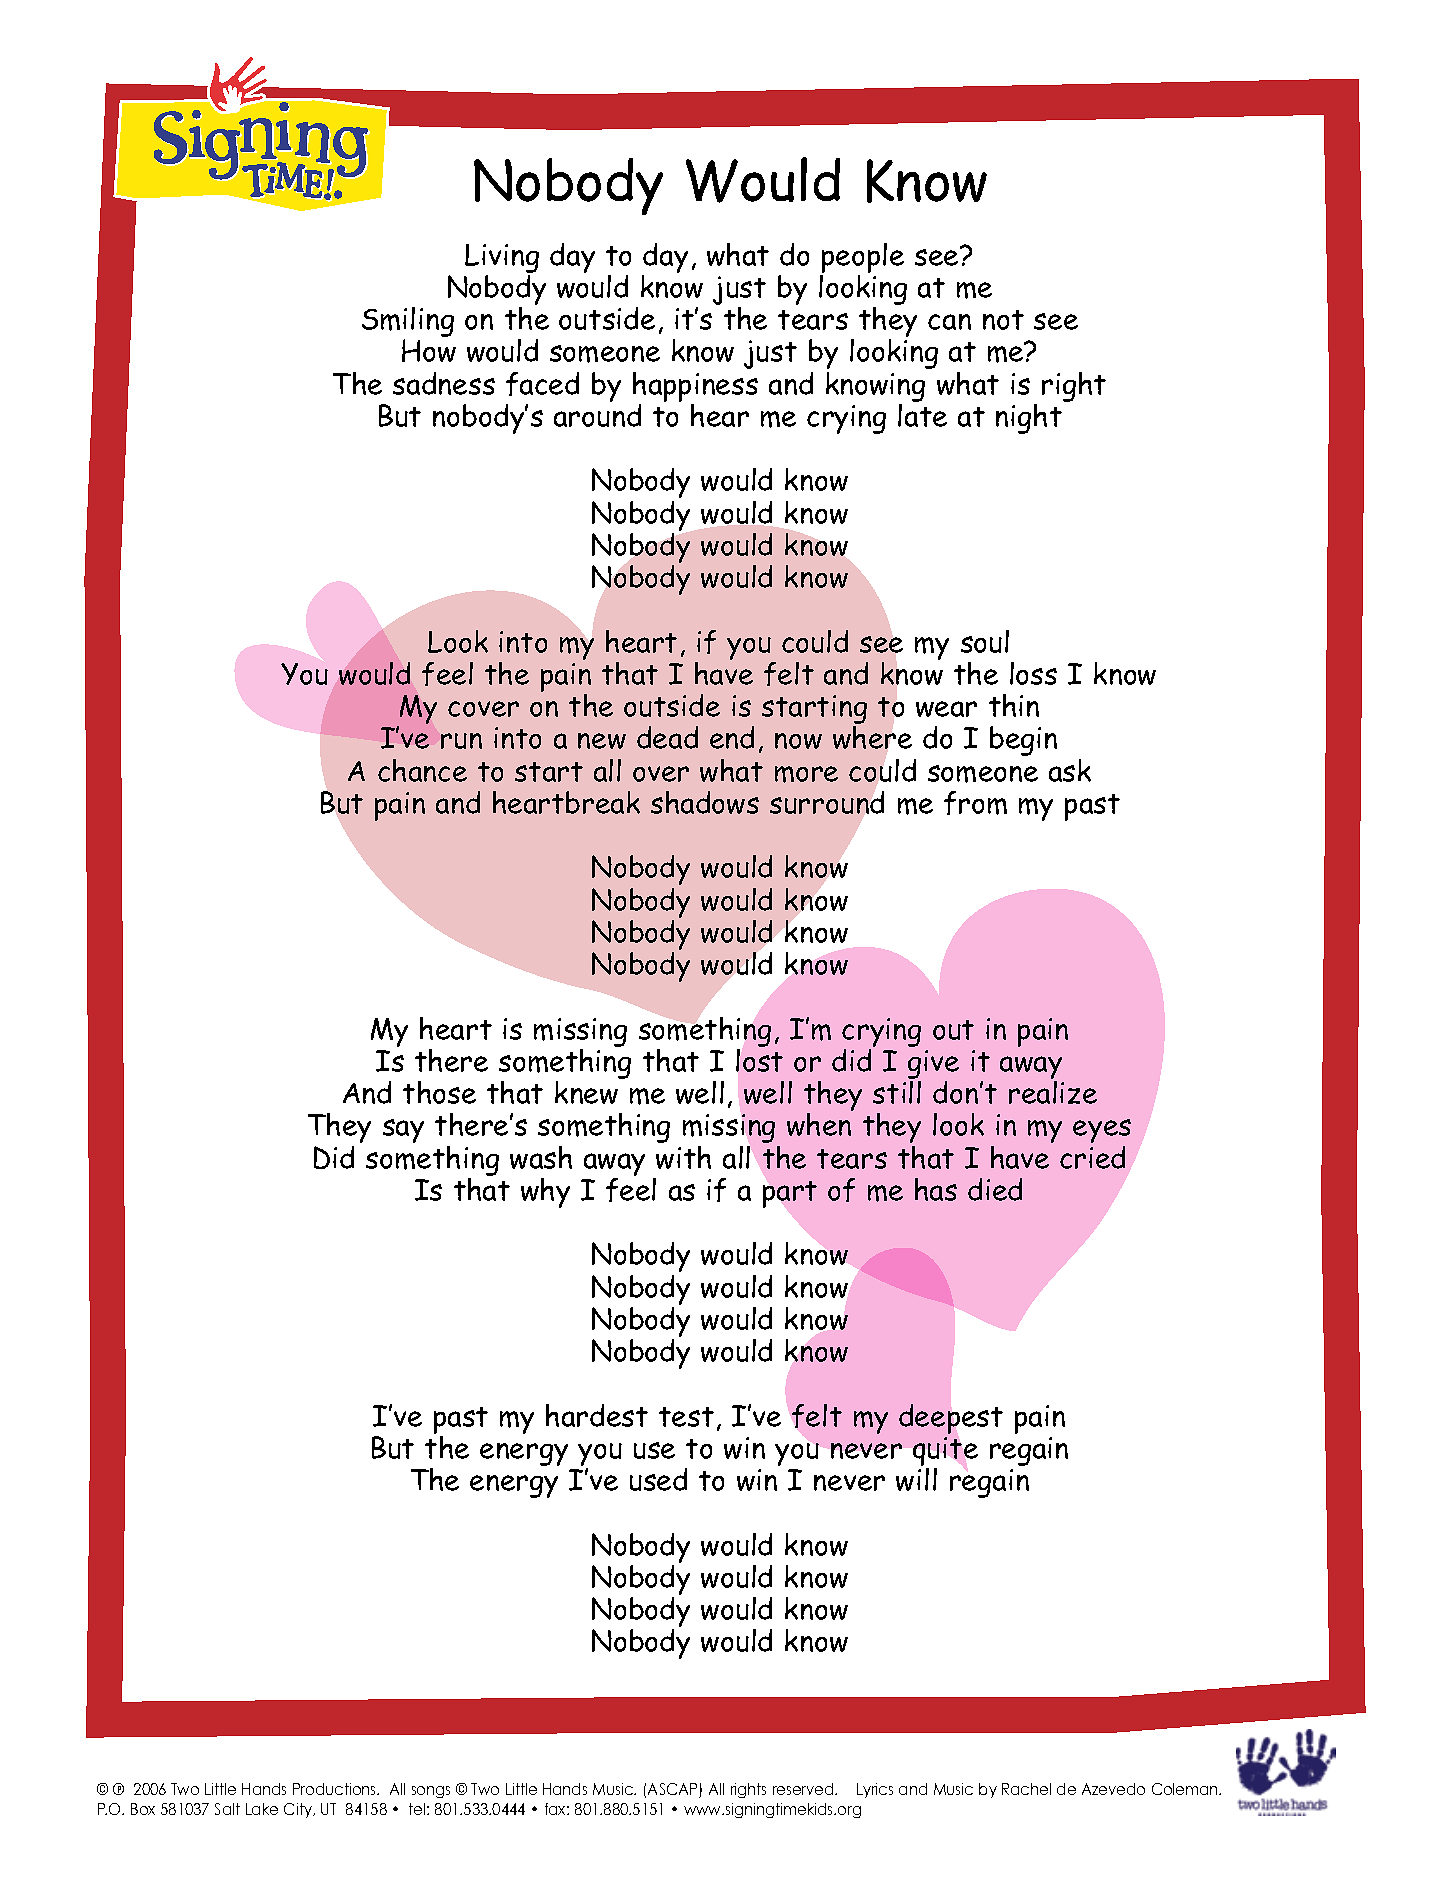 This document has height=1878, width=1451. Describe the element at coordinates (1053, 1092) in the document. I see `realize` at that location.
